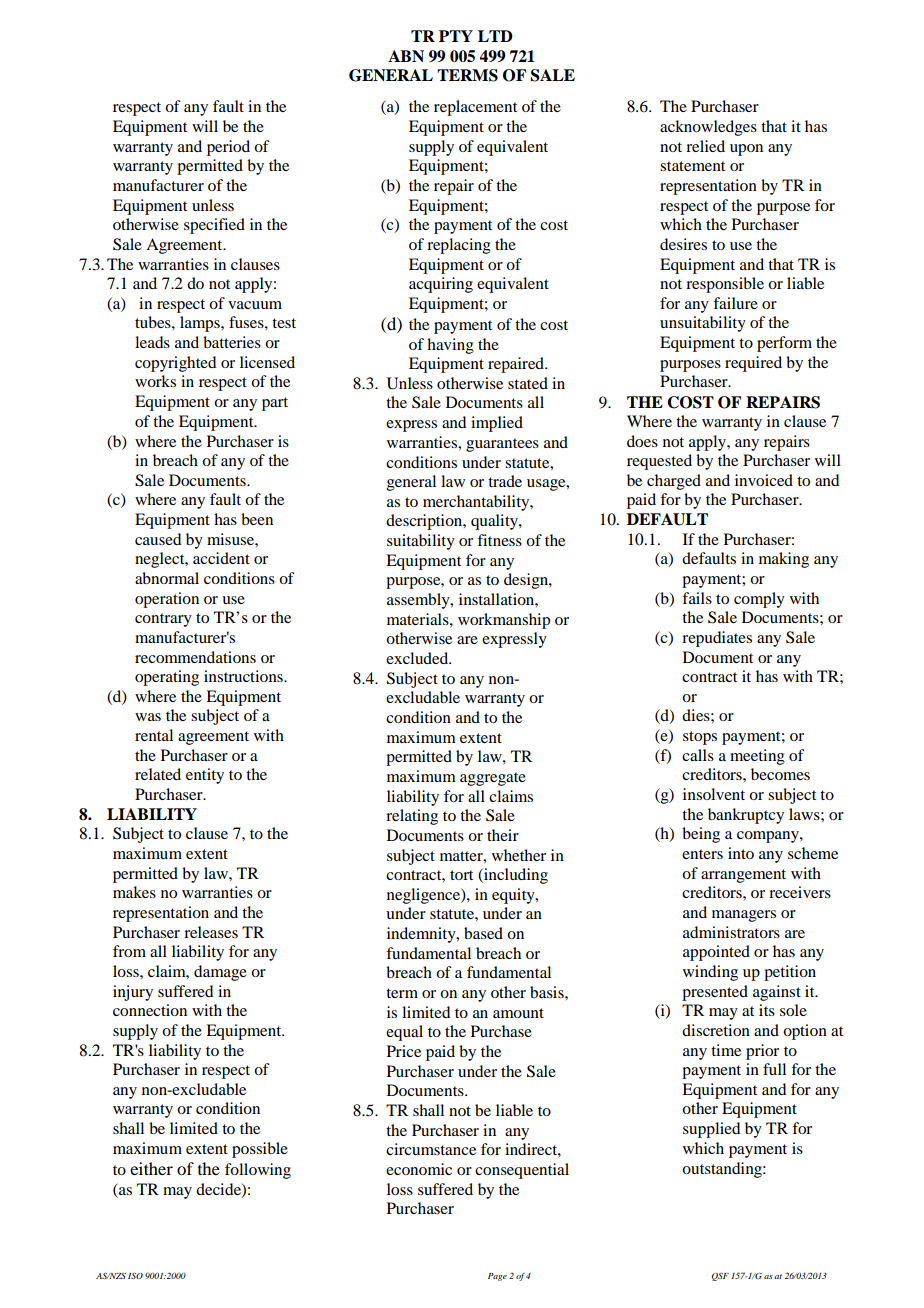  Describe the element at coordinates (228, 148) in the screenshot. I see `period` at that location.
